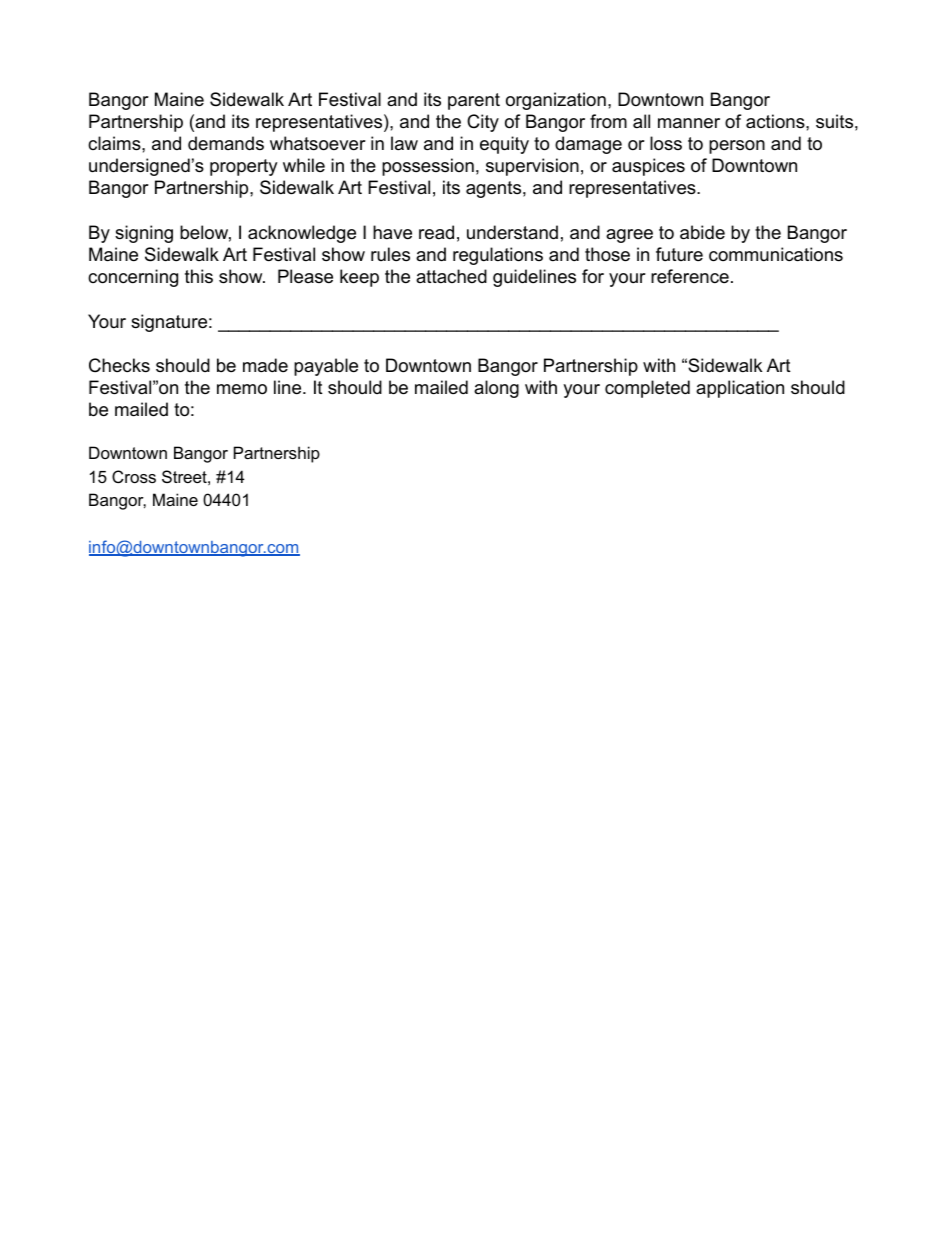 This image has width=952, height=1233. I want to click on Cross, so click(134, 476).
